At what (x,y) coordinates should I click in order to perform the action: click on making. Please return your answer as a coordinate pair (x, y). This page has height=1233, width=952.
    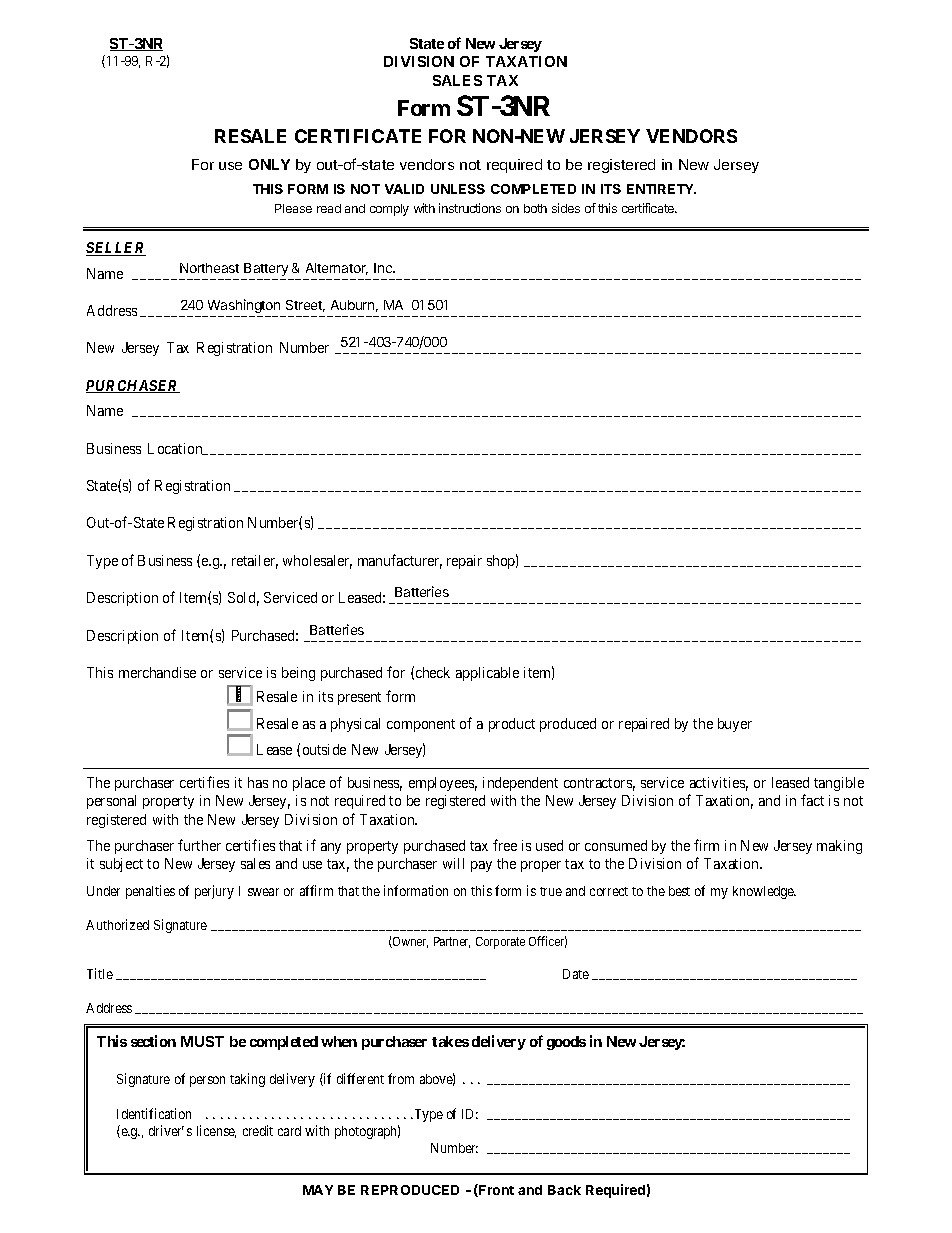
    Looking at the image, I should click on (839, 847).
